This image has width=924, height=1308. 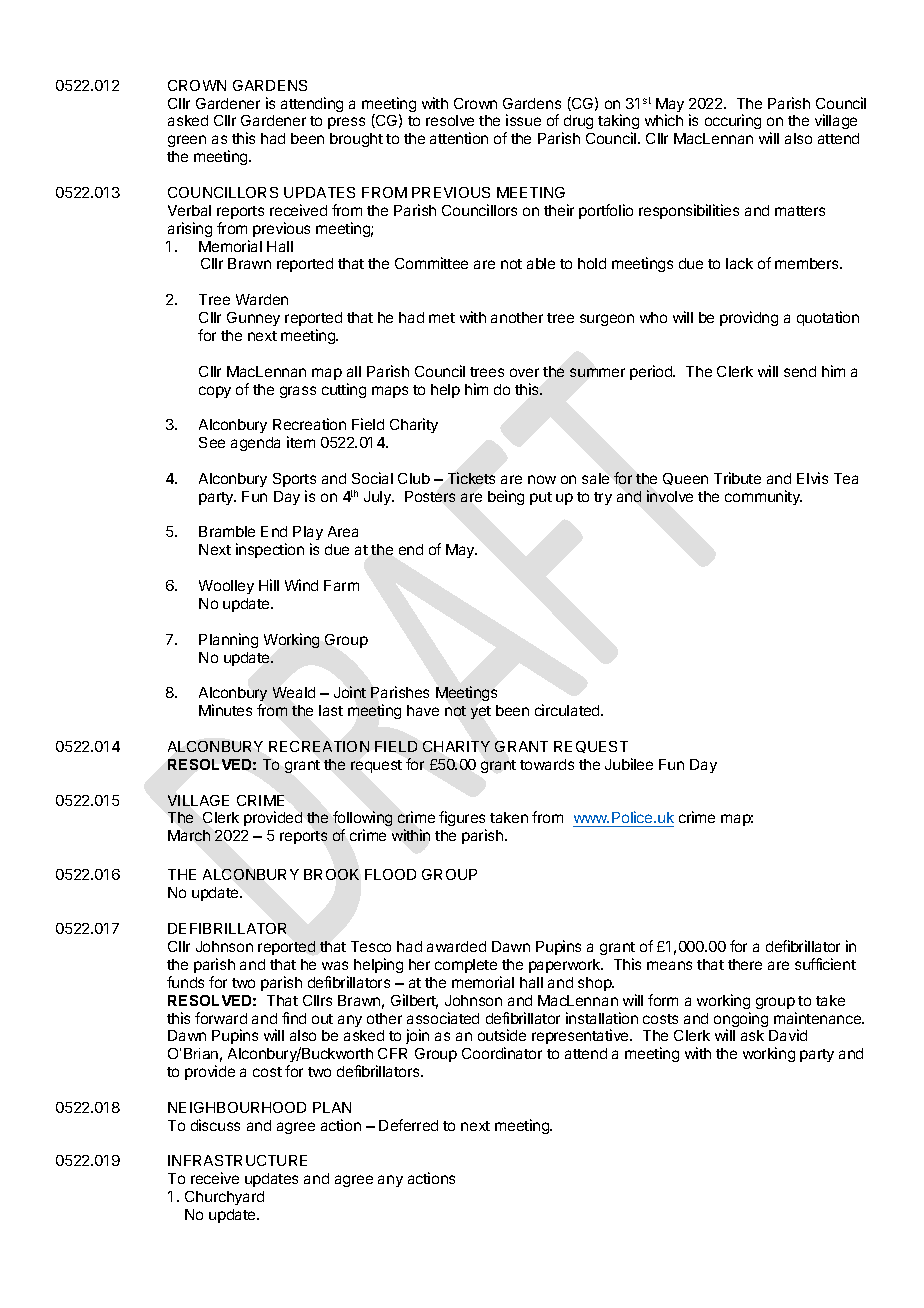 What do you see at coordinates (270, 550) in the image?
I see `inspection` at bounding box center [270, 550].
